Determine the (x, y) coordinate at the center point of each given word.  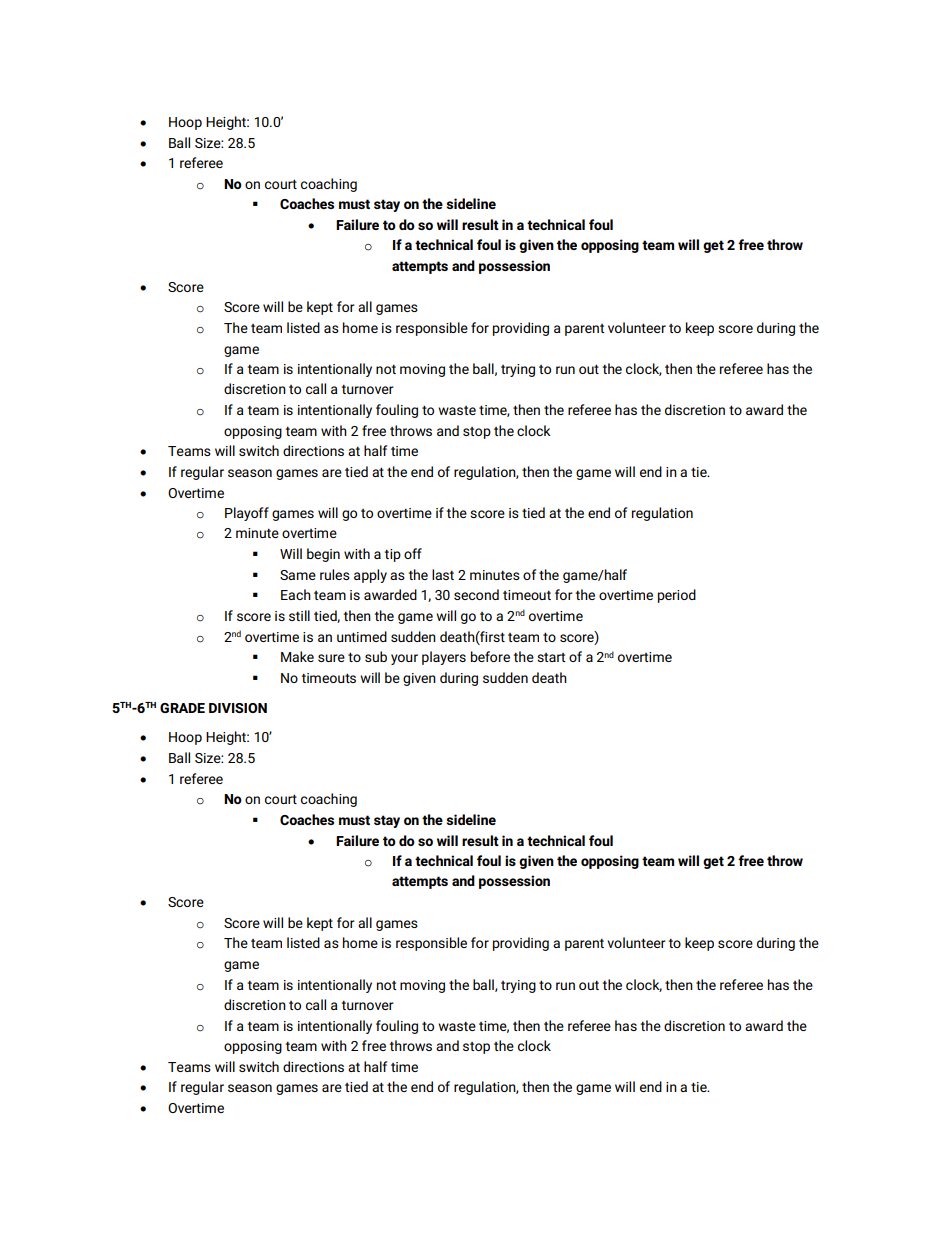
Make (297, 656)
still (299, 615)
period (677, 596)
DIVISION (238, 708)
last (443, 574)
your (404, 659)
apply (370, 576)
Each (296, 594)
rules (335, 574)
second (476, 594)
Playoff (247, 514)
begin (323, 555)
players (444, 658)
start (551, 657)
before (490, 656)
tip (392, 555)
